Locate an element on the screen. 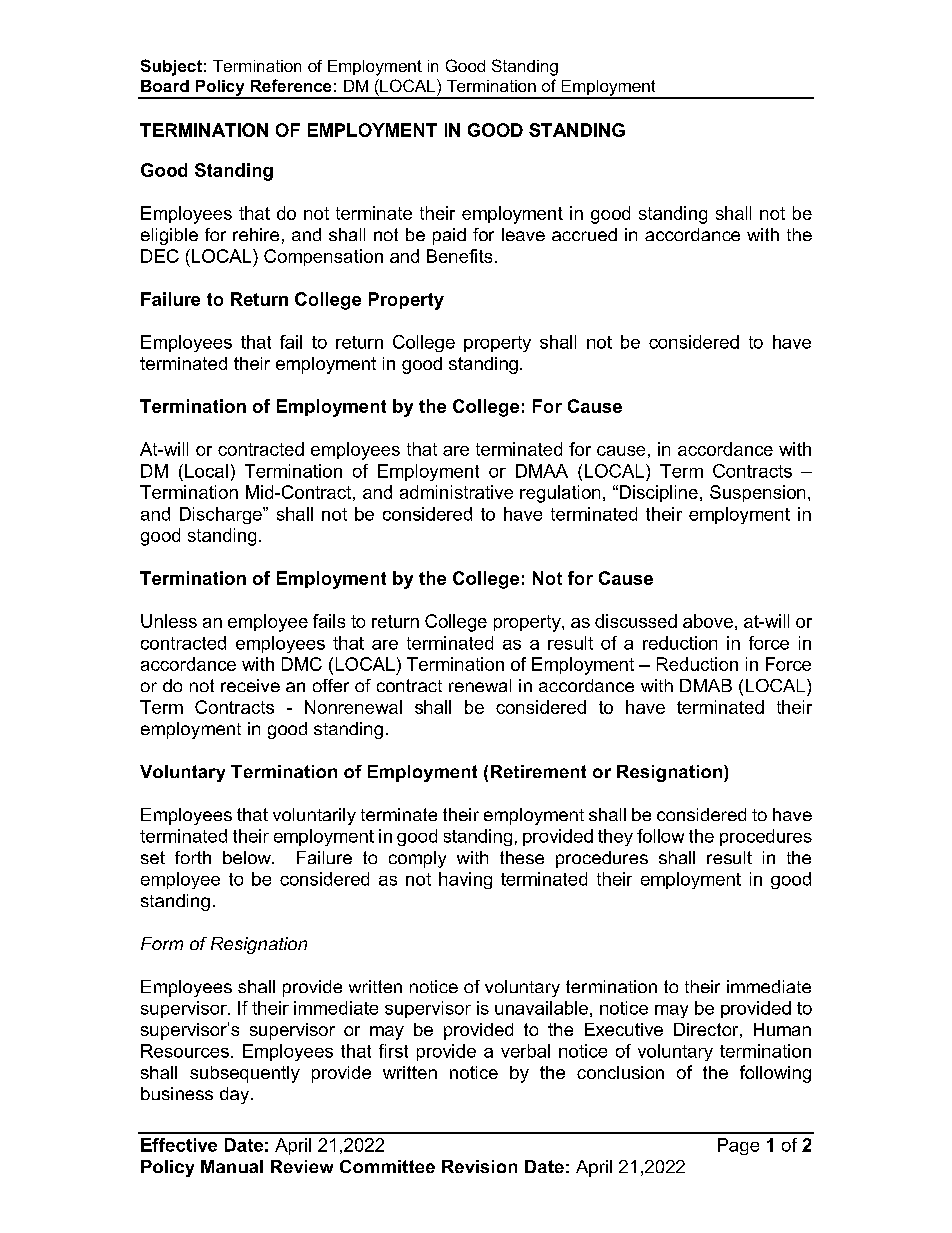 Image resolution: width=952 pixels, height=1233 pixels. leave is located at coordinates (523, 234).
